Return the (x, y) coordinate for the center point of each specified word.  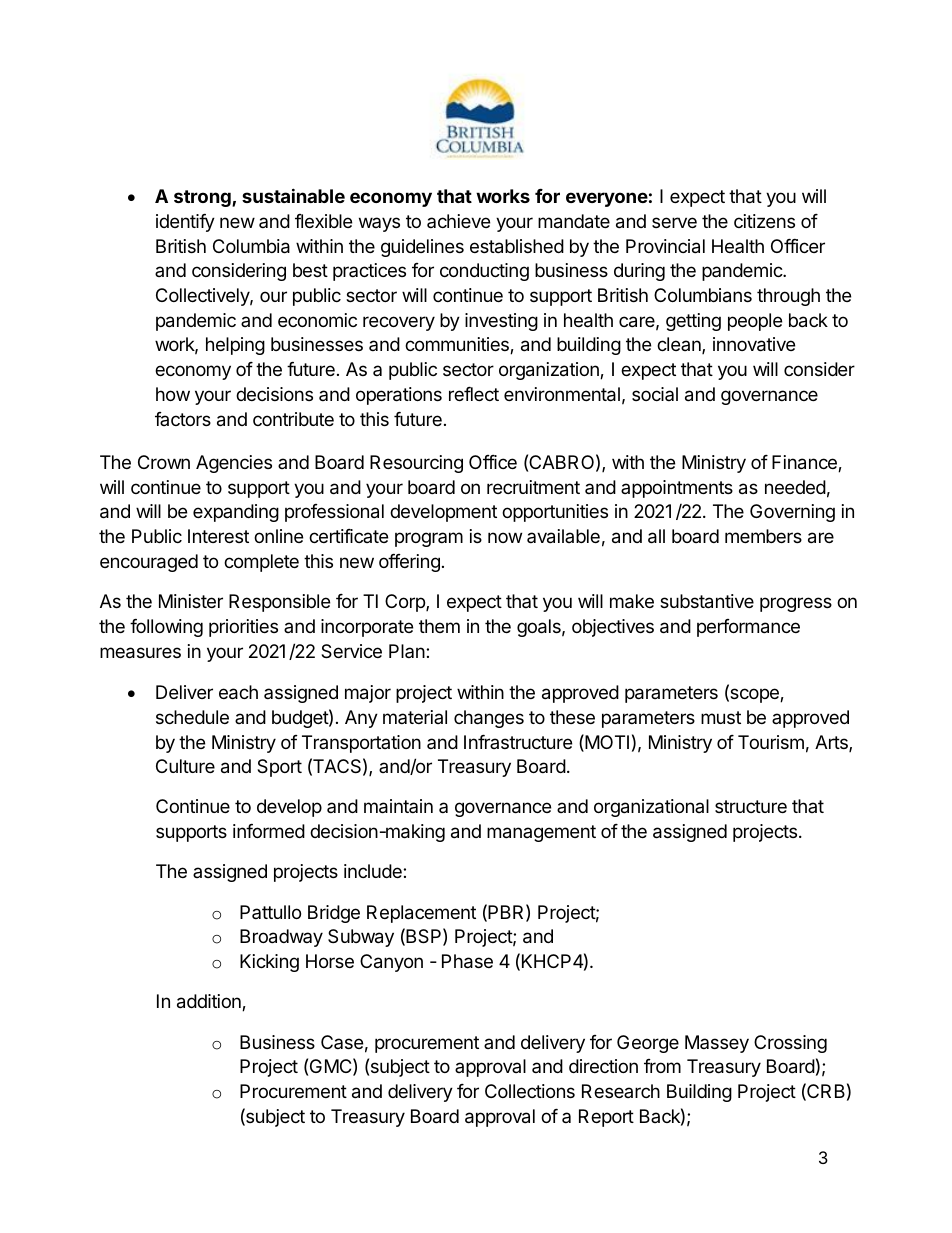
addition (210, 1002)
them (439, 626)
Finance (805, 463)
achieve (458, 221)
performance (748, 628)
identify (185, 223)
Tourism (771, 742)
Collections (530, 1091)
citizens (764, 221)
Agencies (234, 464)
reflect (474, 394)
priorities (243, 628)
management (541, 833)
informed (269, 831)
